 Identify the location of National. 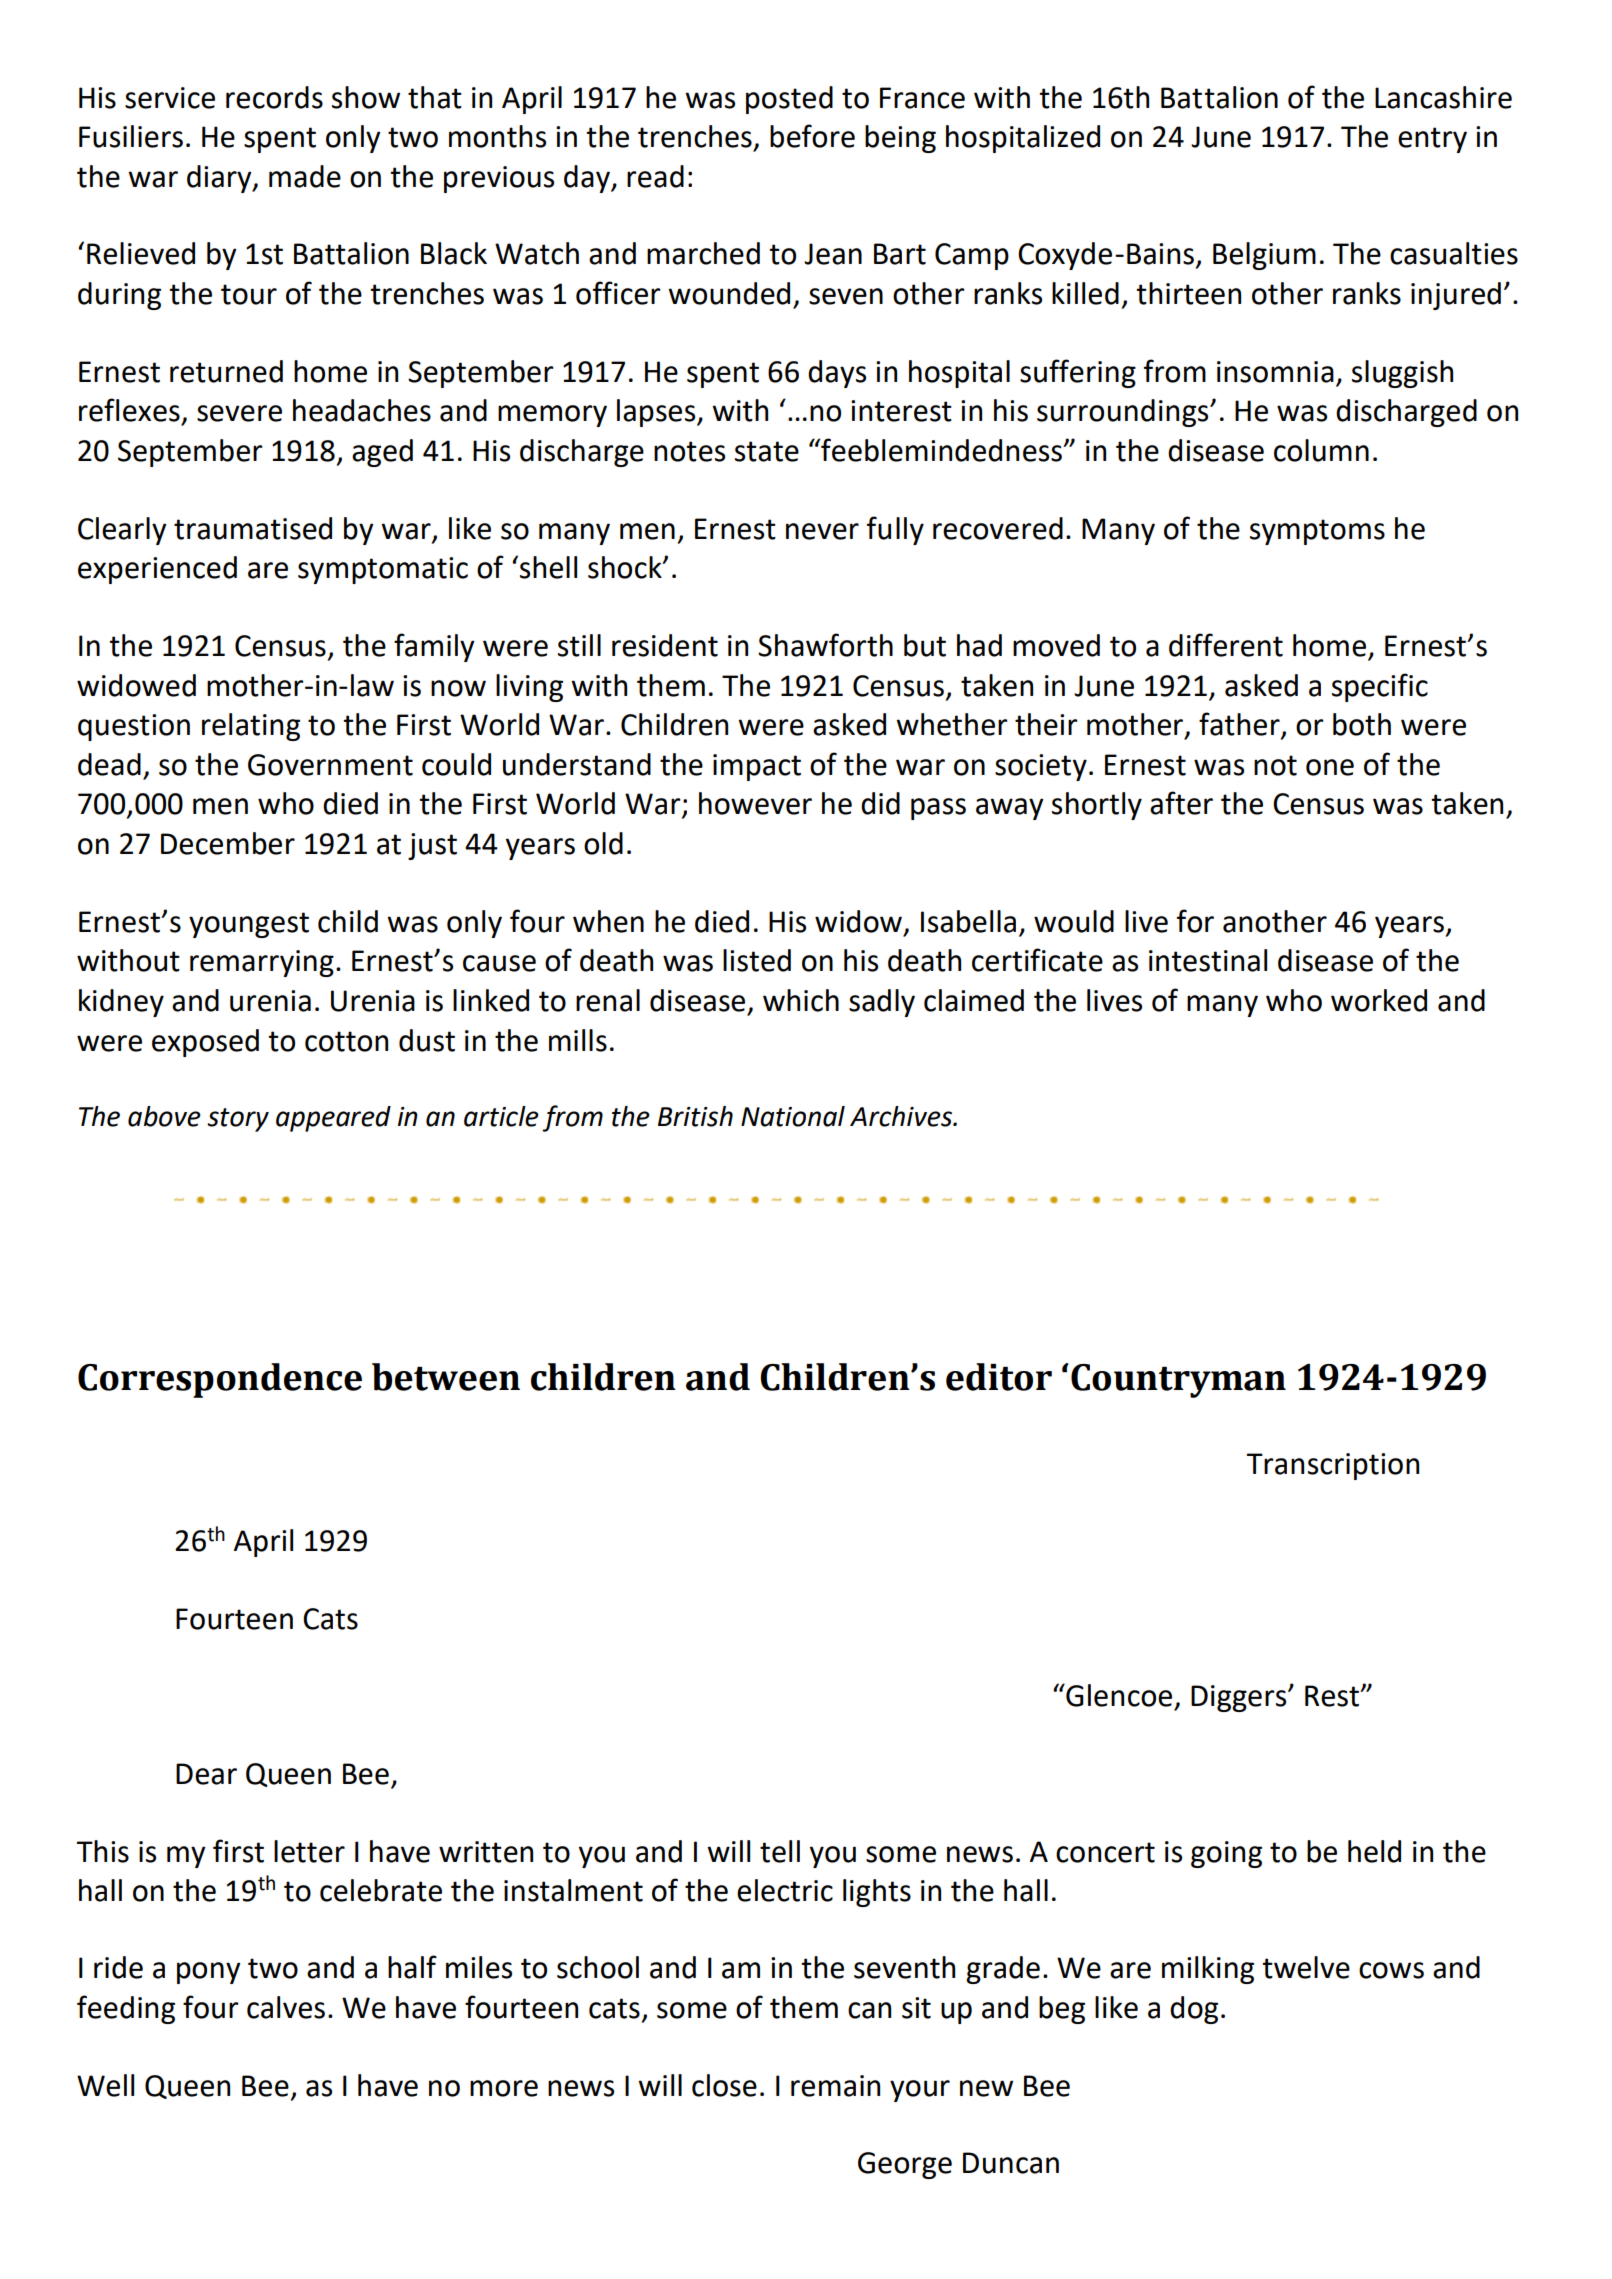
(793, 1116).
